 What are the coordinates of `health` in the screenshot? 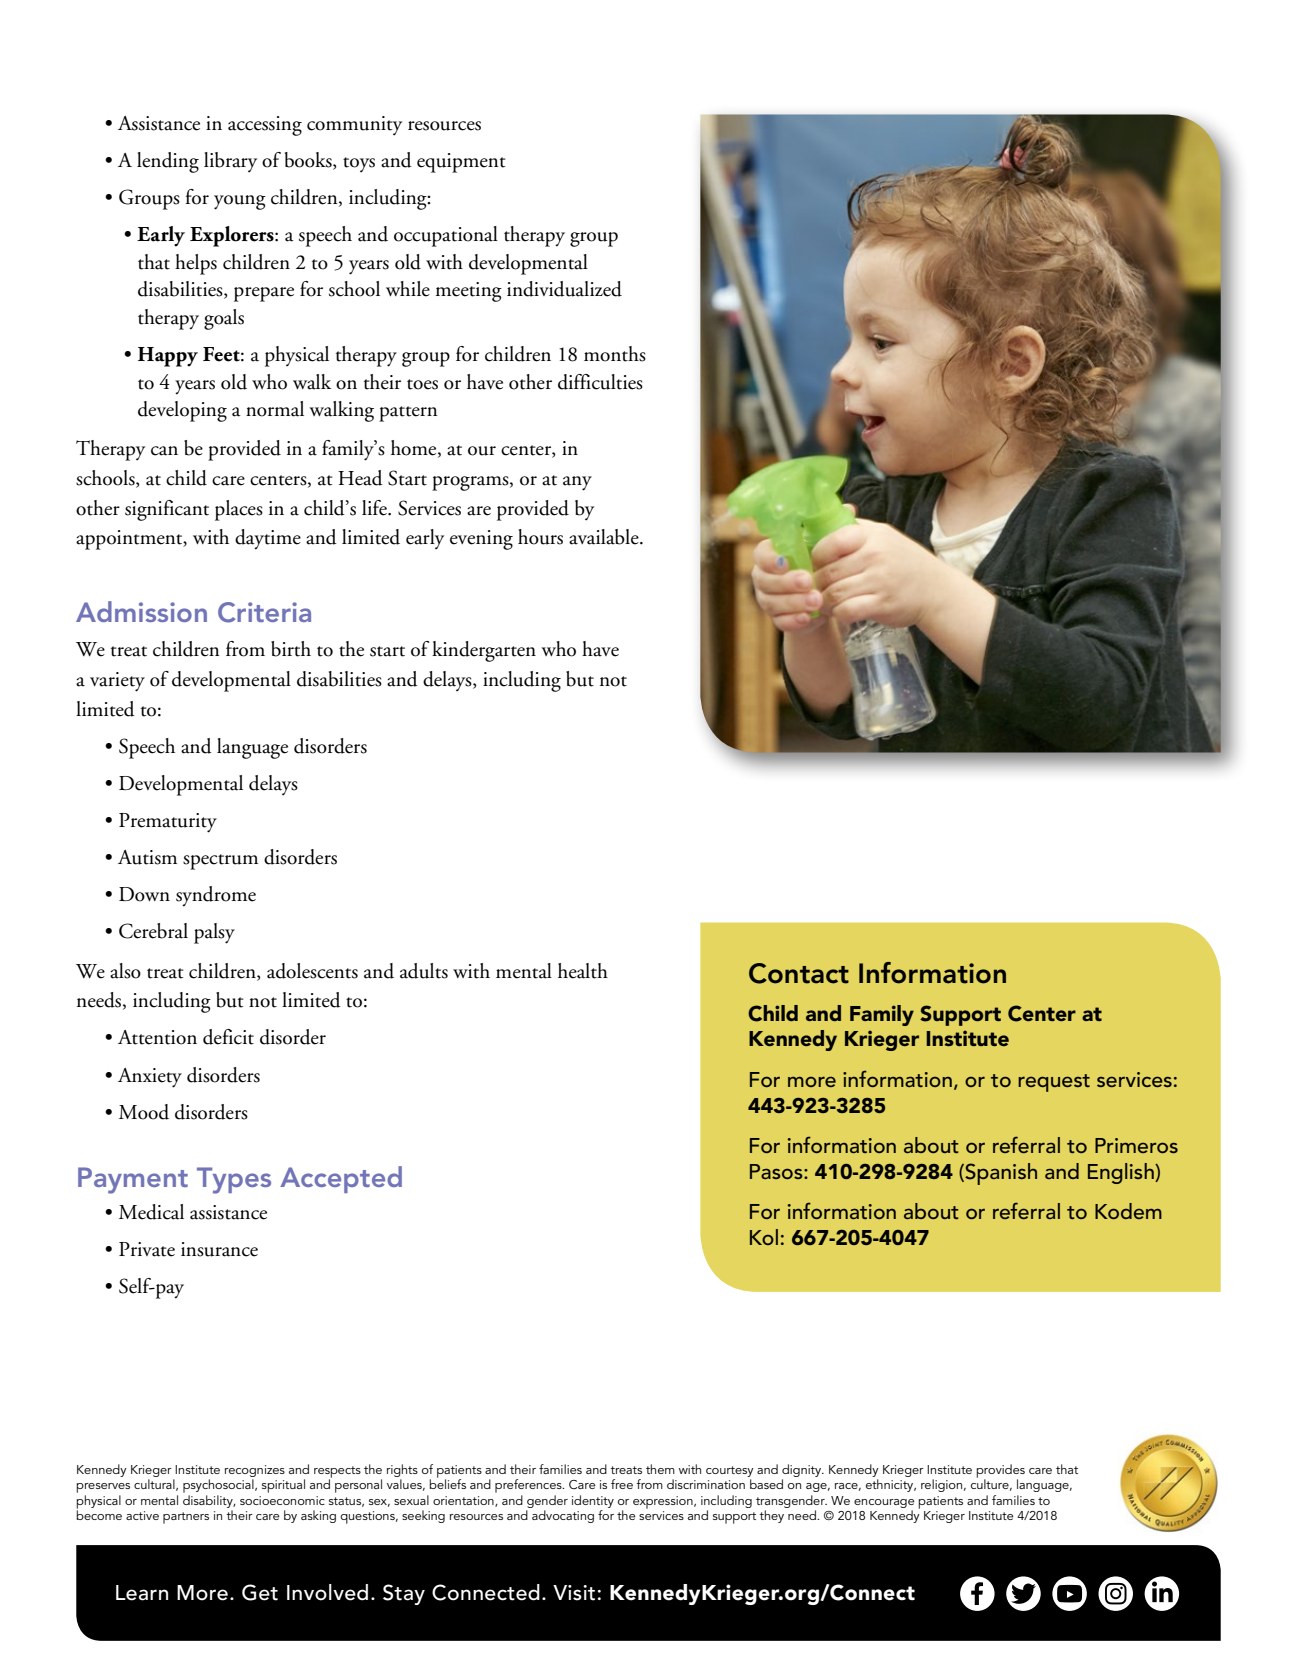 It's located at (583, 971).
